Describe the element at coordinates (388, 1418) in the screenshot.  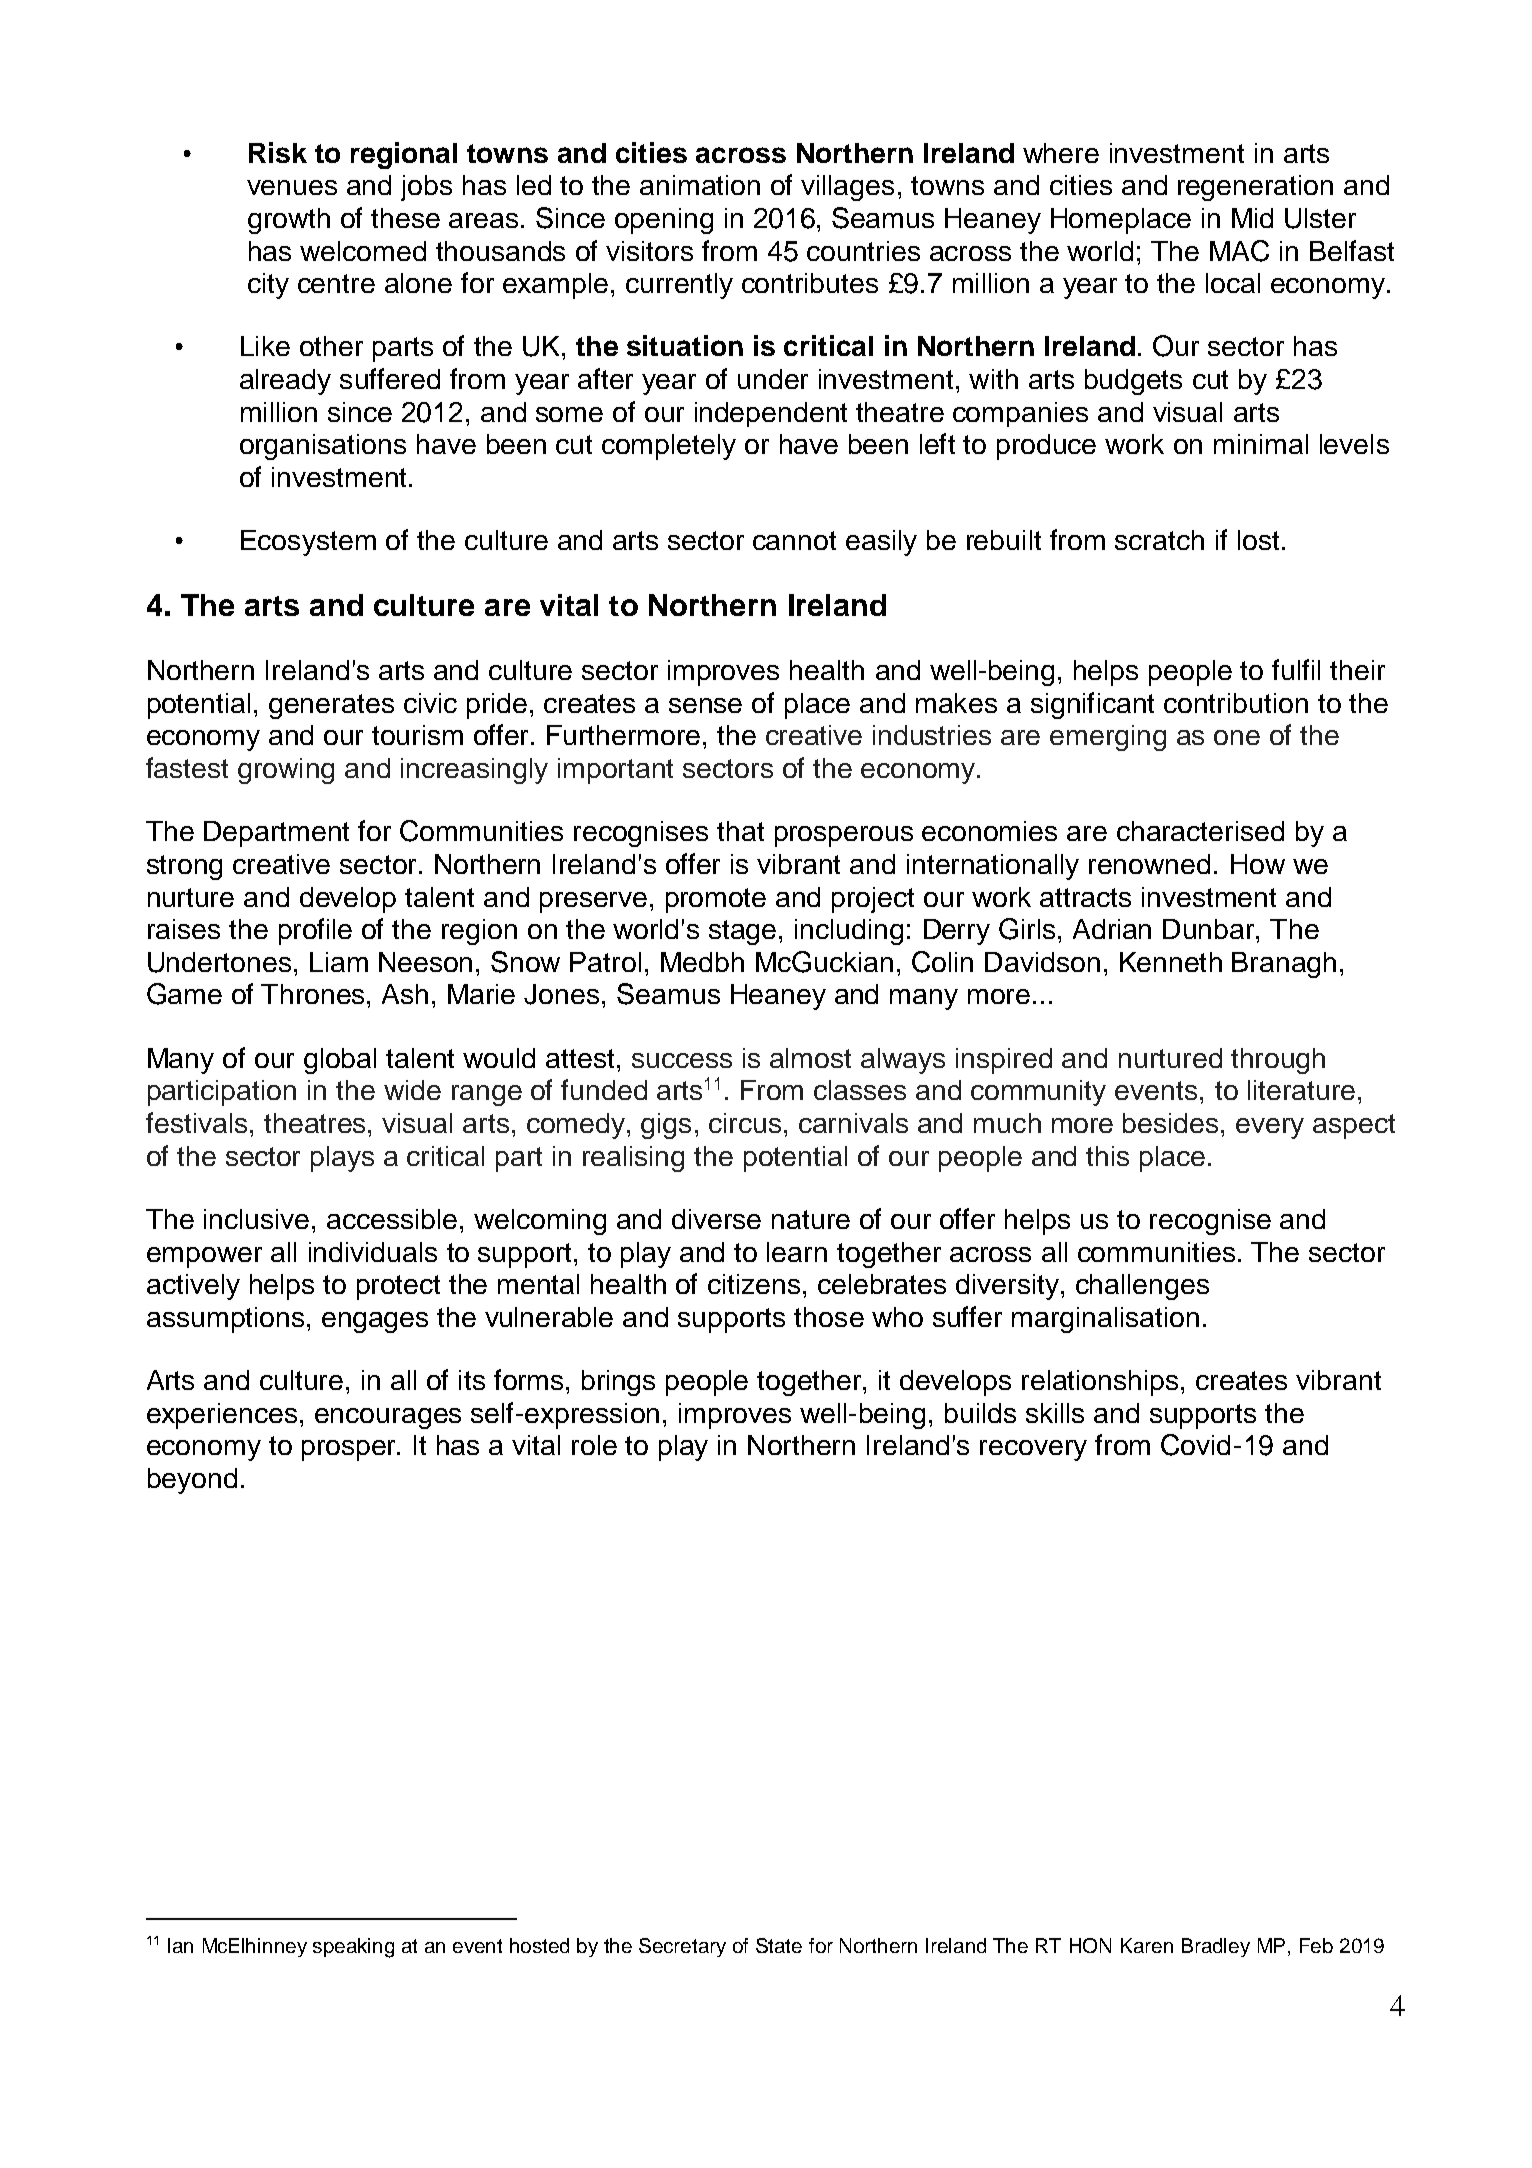
I see `encourages` at that location.
